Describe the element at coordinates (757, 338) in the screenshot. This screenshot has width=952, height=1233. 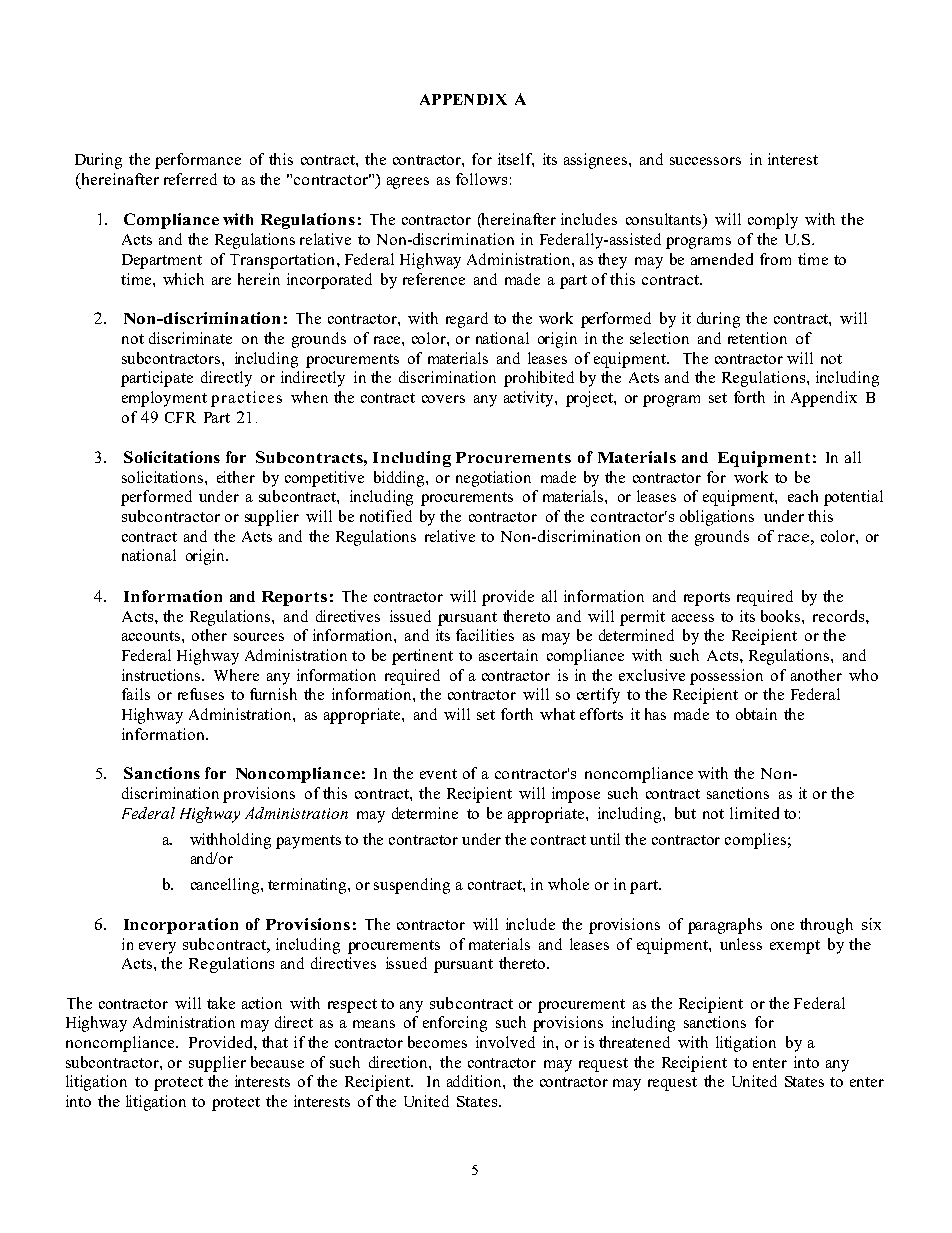
I see `retention` at that location.
